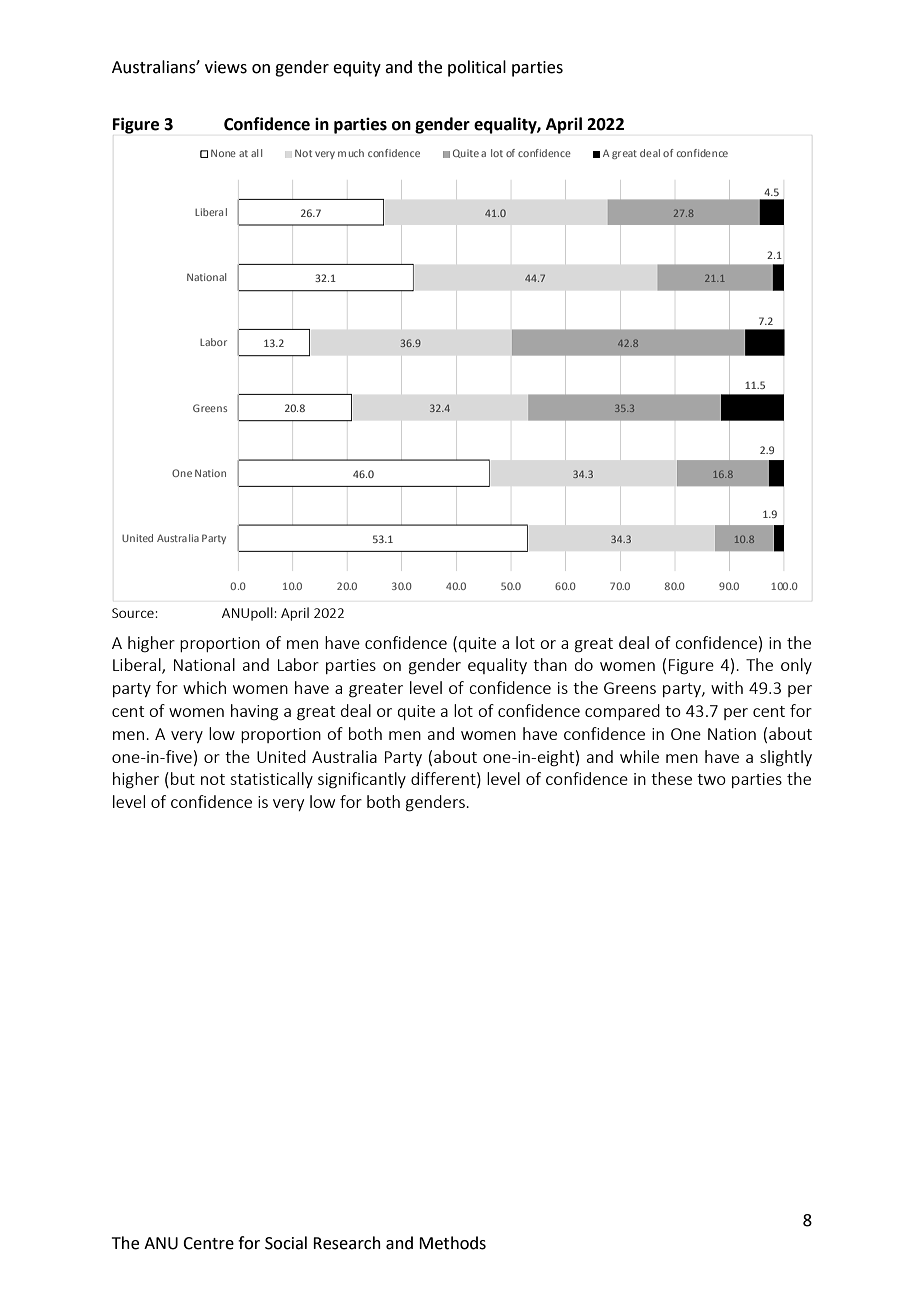 The height and width of the screenshot is (1309, 924). Describe the element at coordinates (357, 69) in the screenshot. I see `equity` at that location.
